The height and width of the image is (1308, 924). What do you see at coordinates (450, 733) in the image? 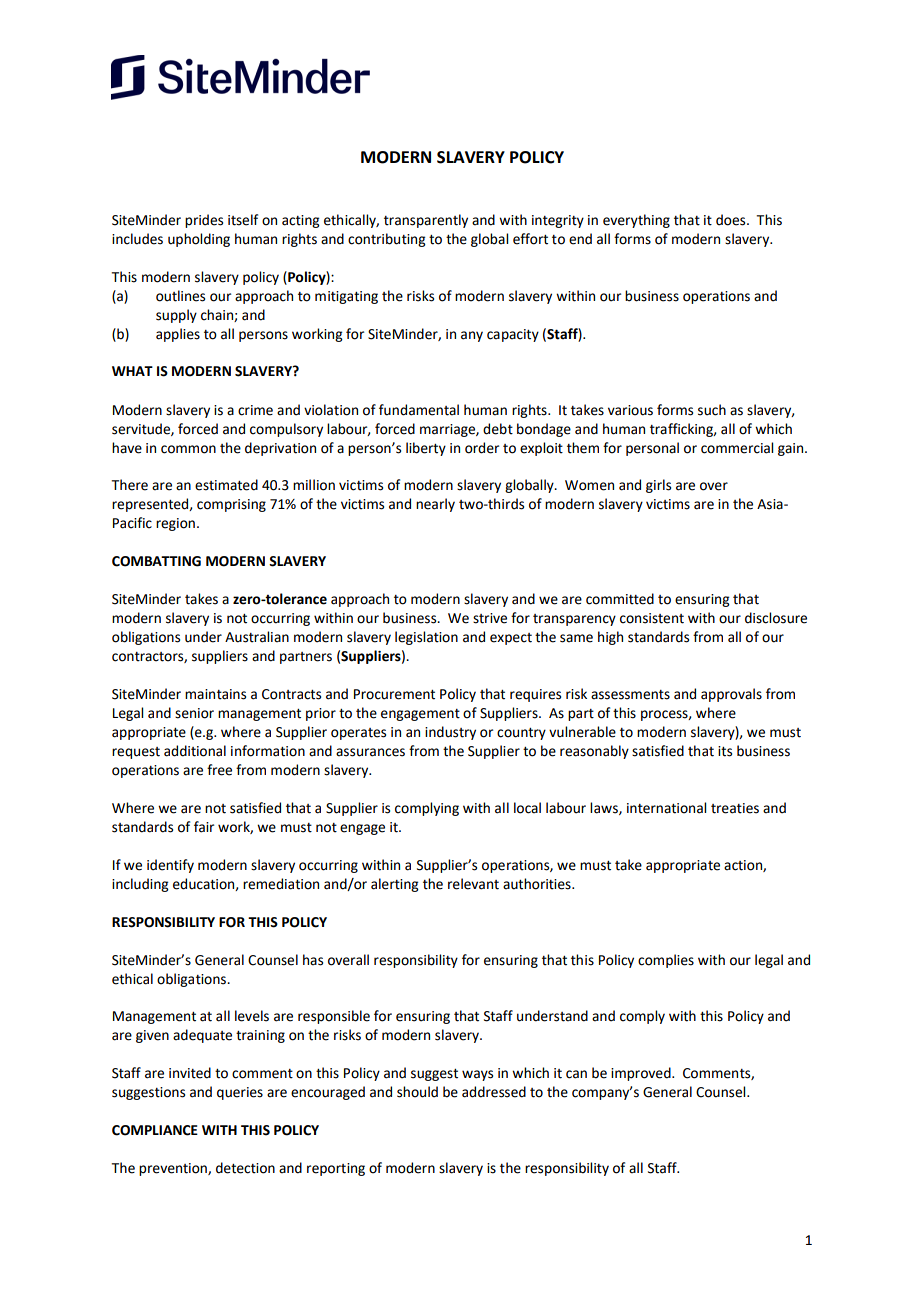
I see `industry` at bounding box center [450, 733].
